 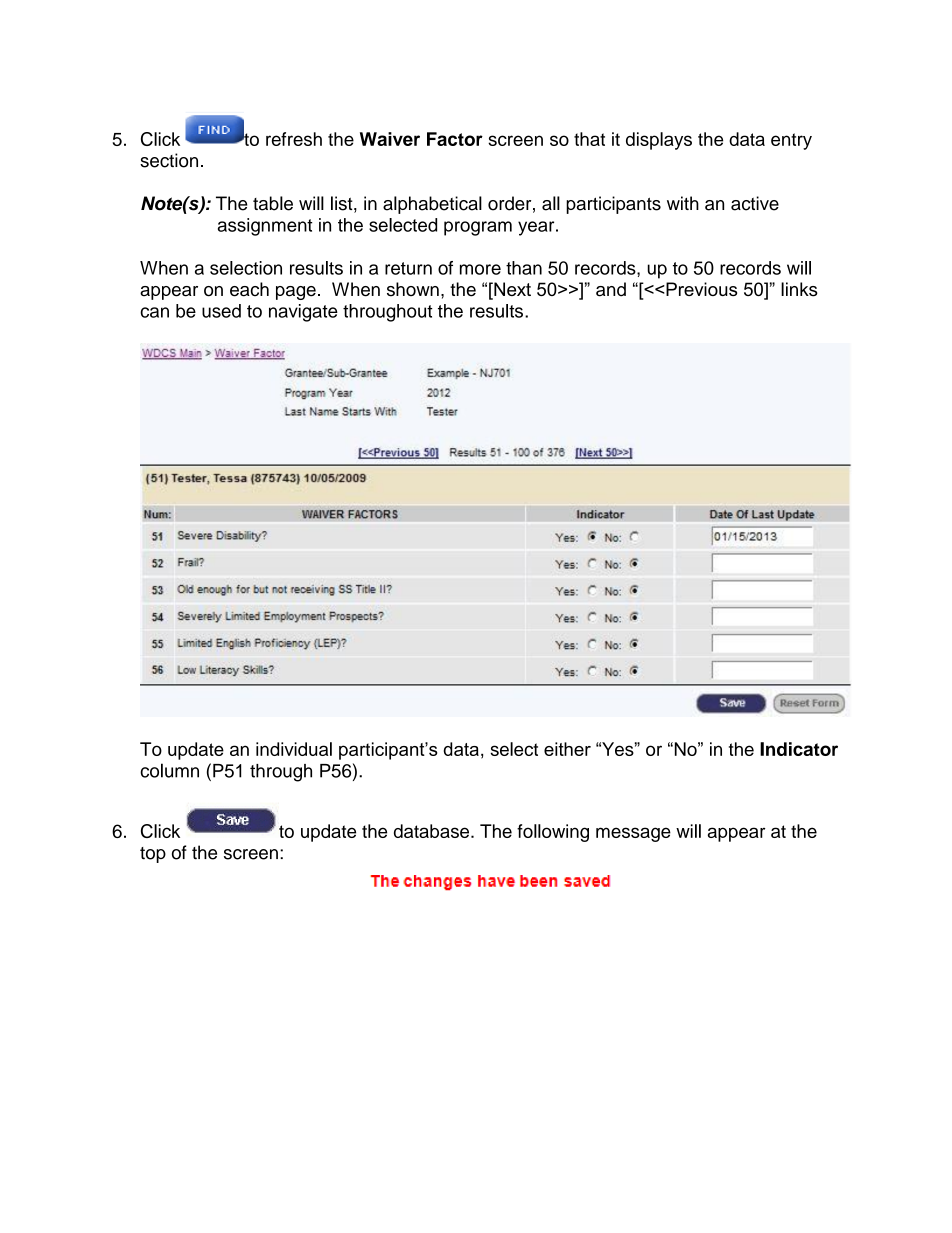 What do you see at coordinates (659, 141) in the screenshot?
I see `displays` at bounding box center [659, 141].
